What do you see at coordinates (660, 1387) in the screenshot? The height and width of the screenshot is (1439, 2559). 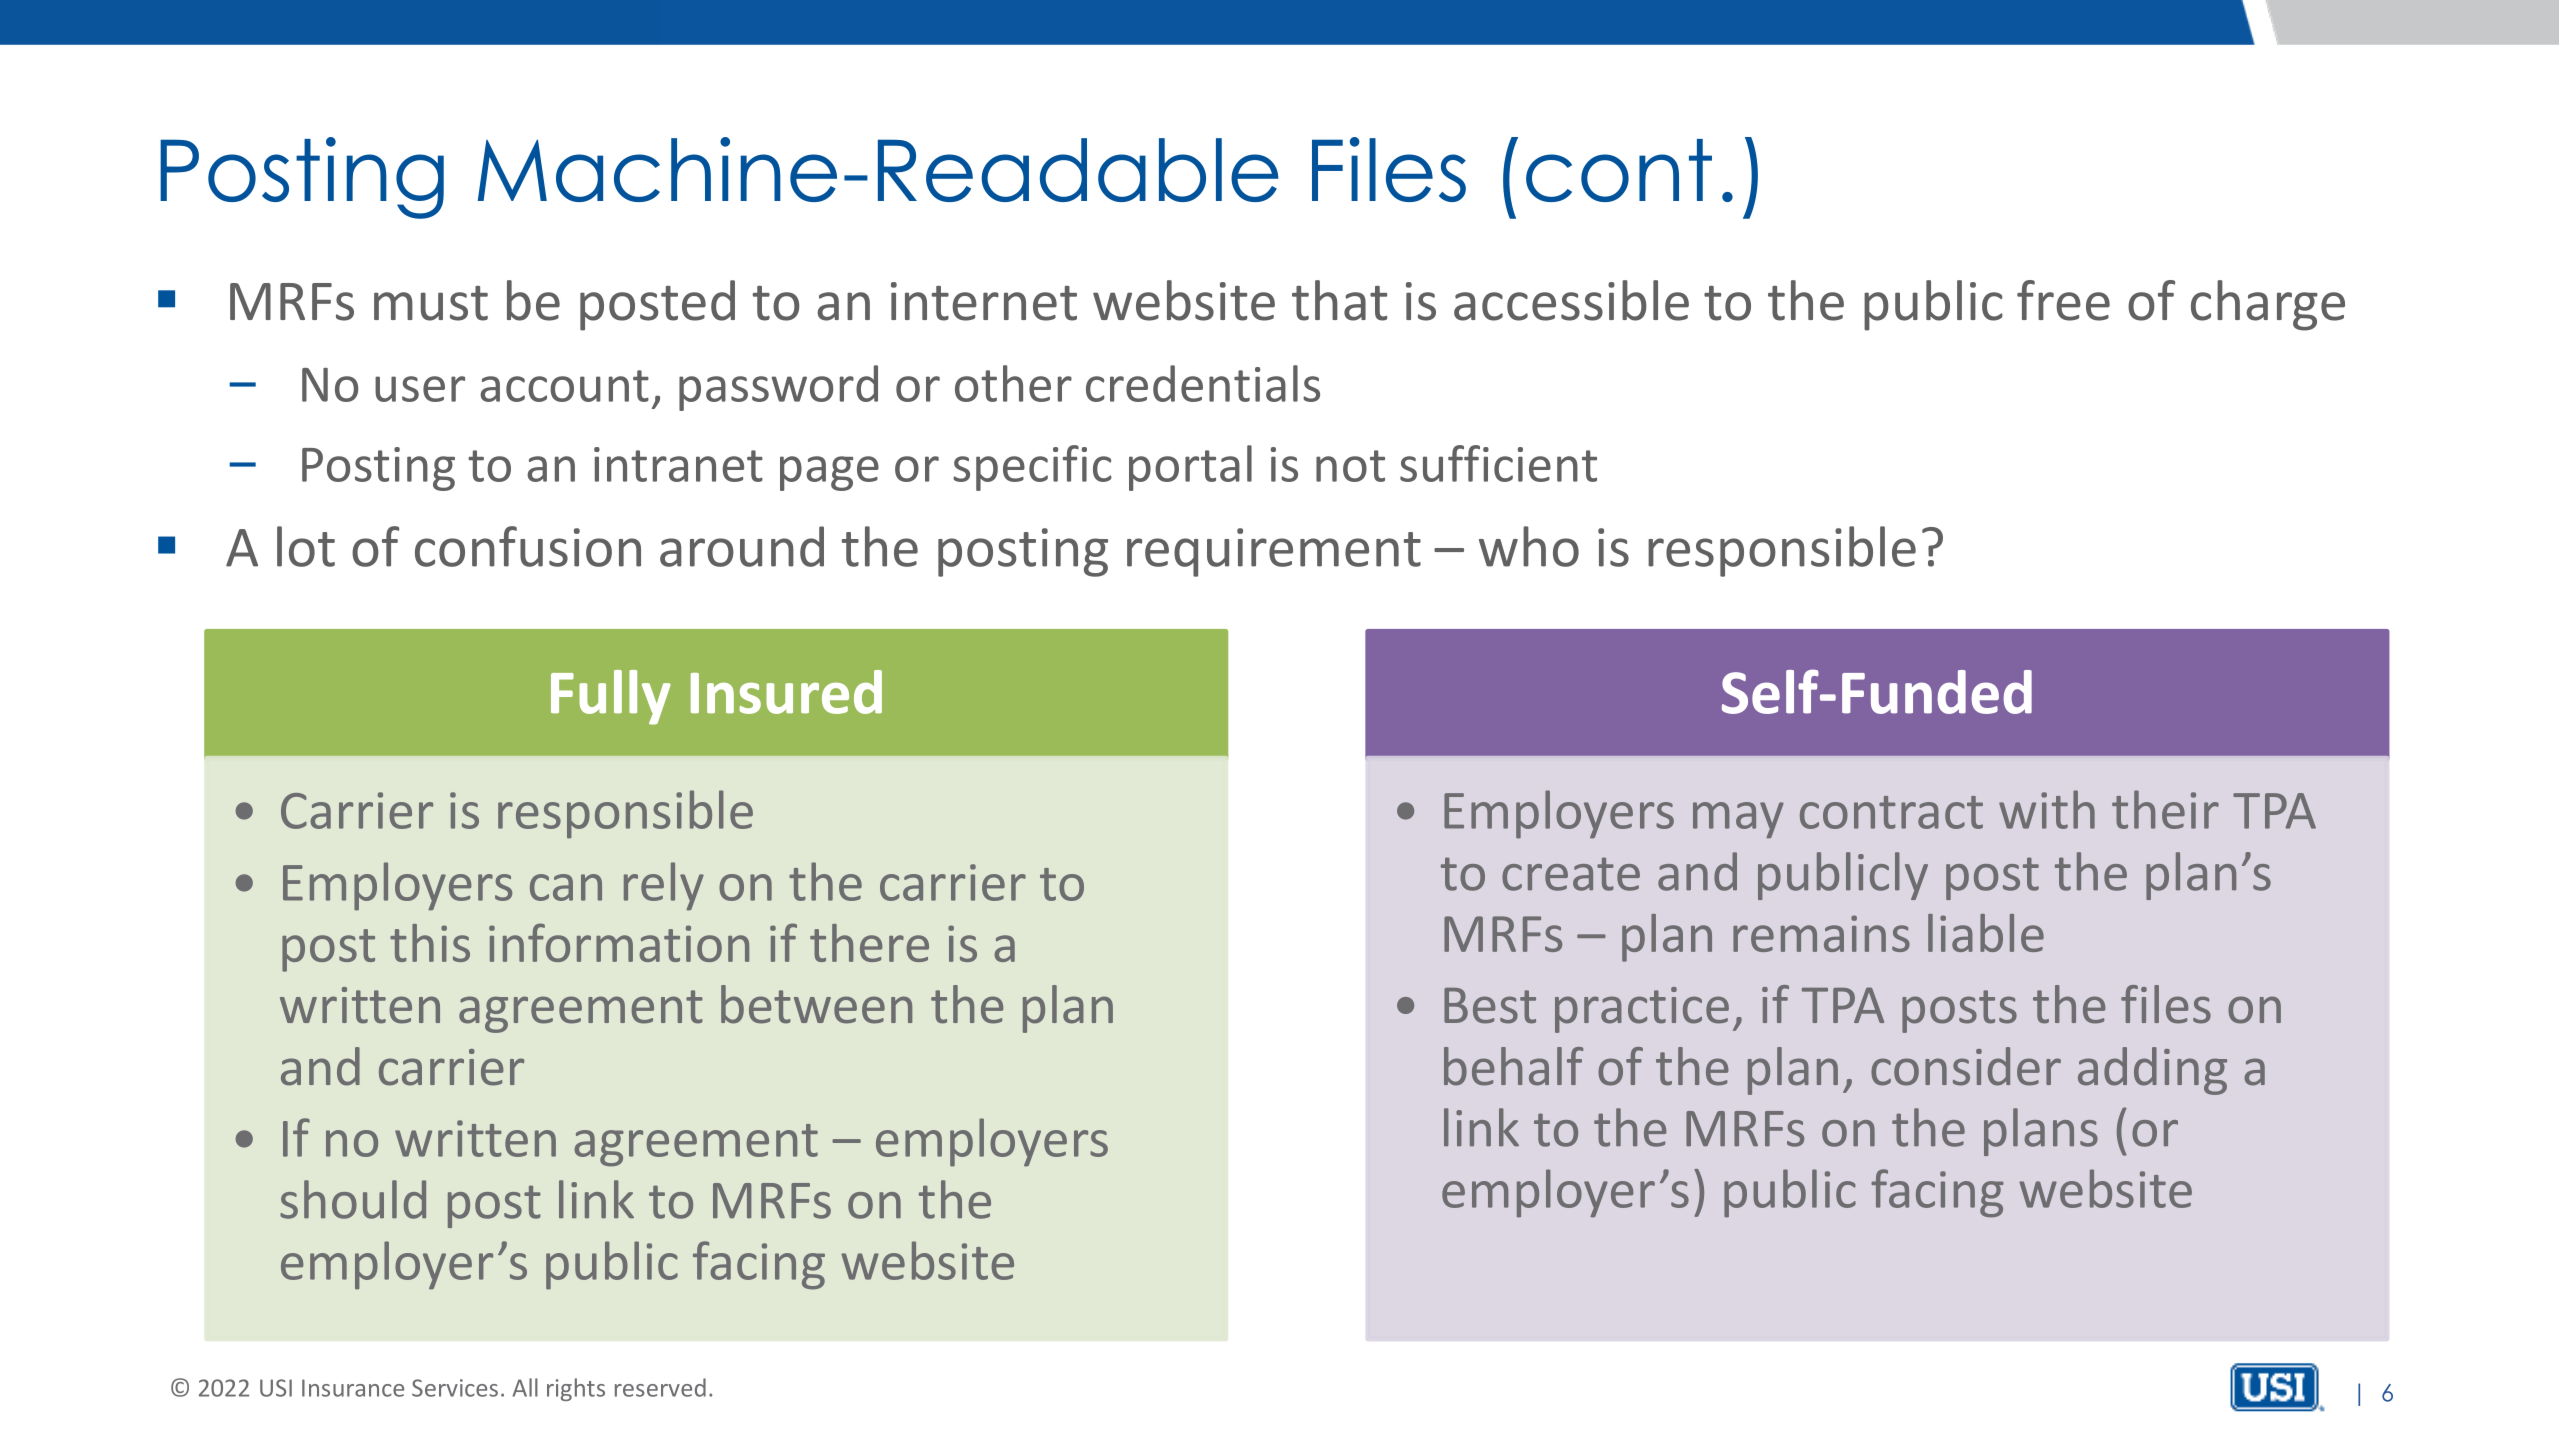 I see `reserved` at bounding box center [660, 1387].
